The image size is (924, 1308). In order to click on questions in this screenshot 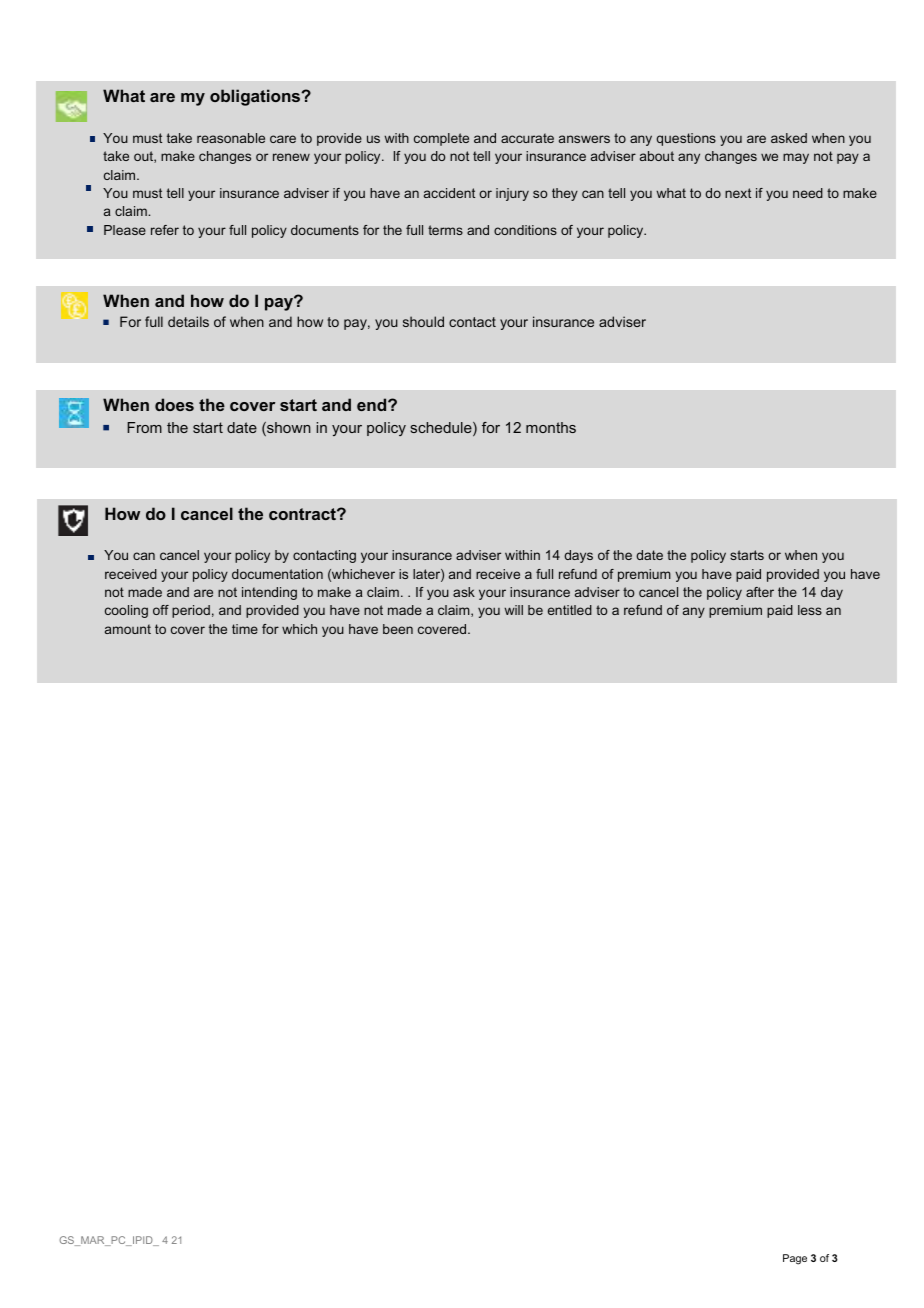, I will do `click(686, 139)`.
